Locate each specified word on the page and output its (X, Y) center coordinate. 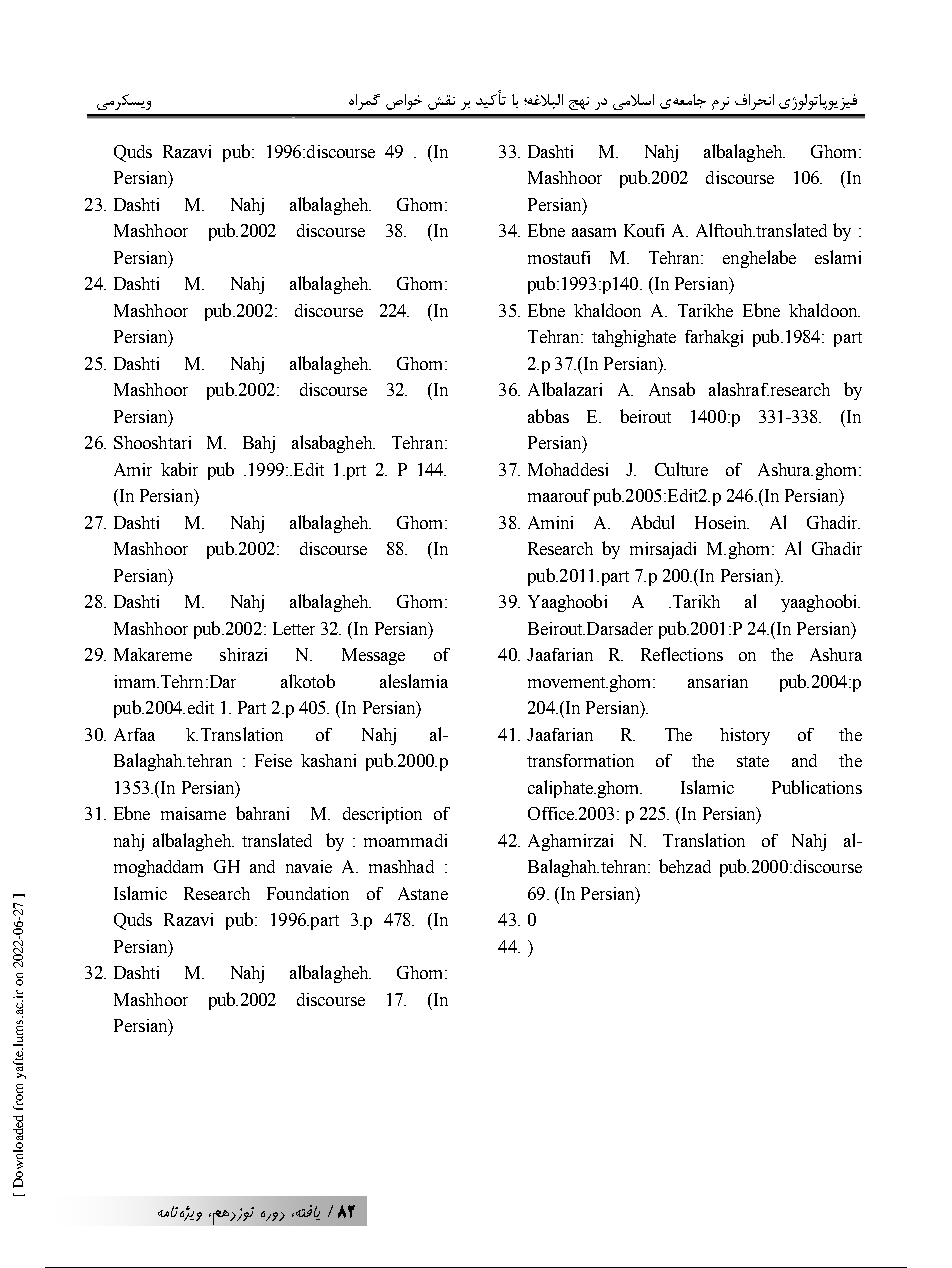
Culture (681, 469)
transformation (580, 760)
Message (373, 656)
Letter (294, 628)
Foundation (308, 893)
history (745, 736)
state (753, 761)
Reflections (682, 654)
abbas (548, 416)
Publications (817, 787)
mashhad (401, 866)
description (382, 815)
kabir (179, 469)
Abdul (652, 522)
